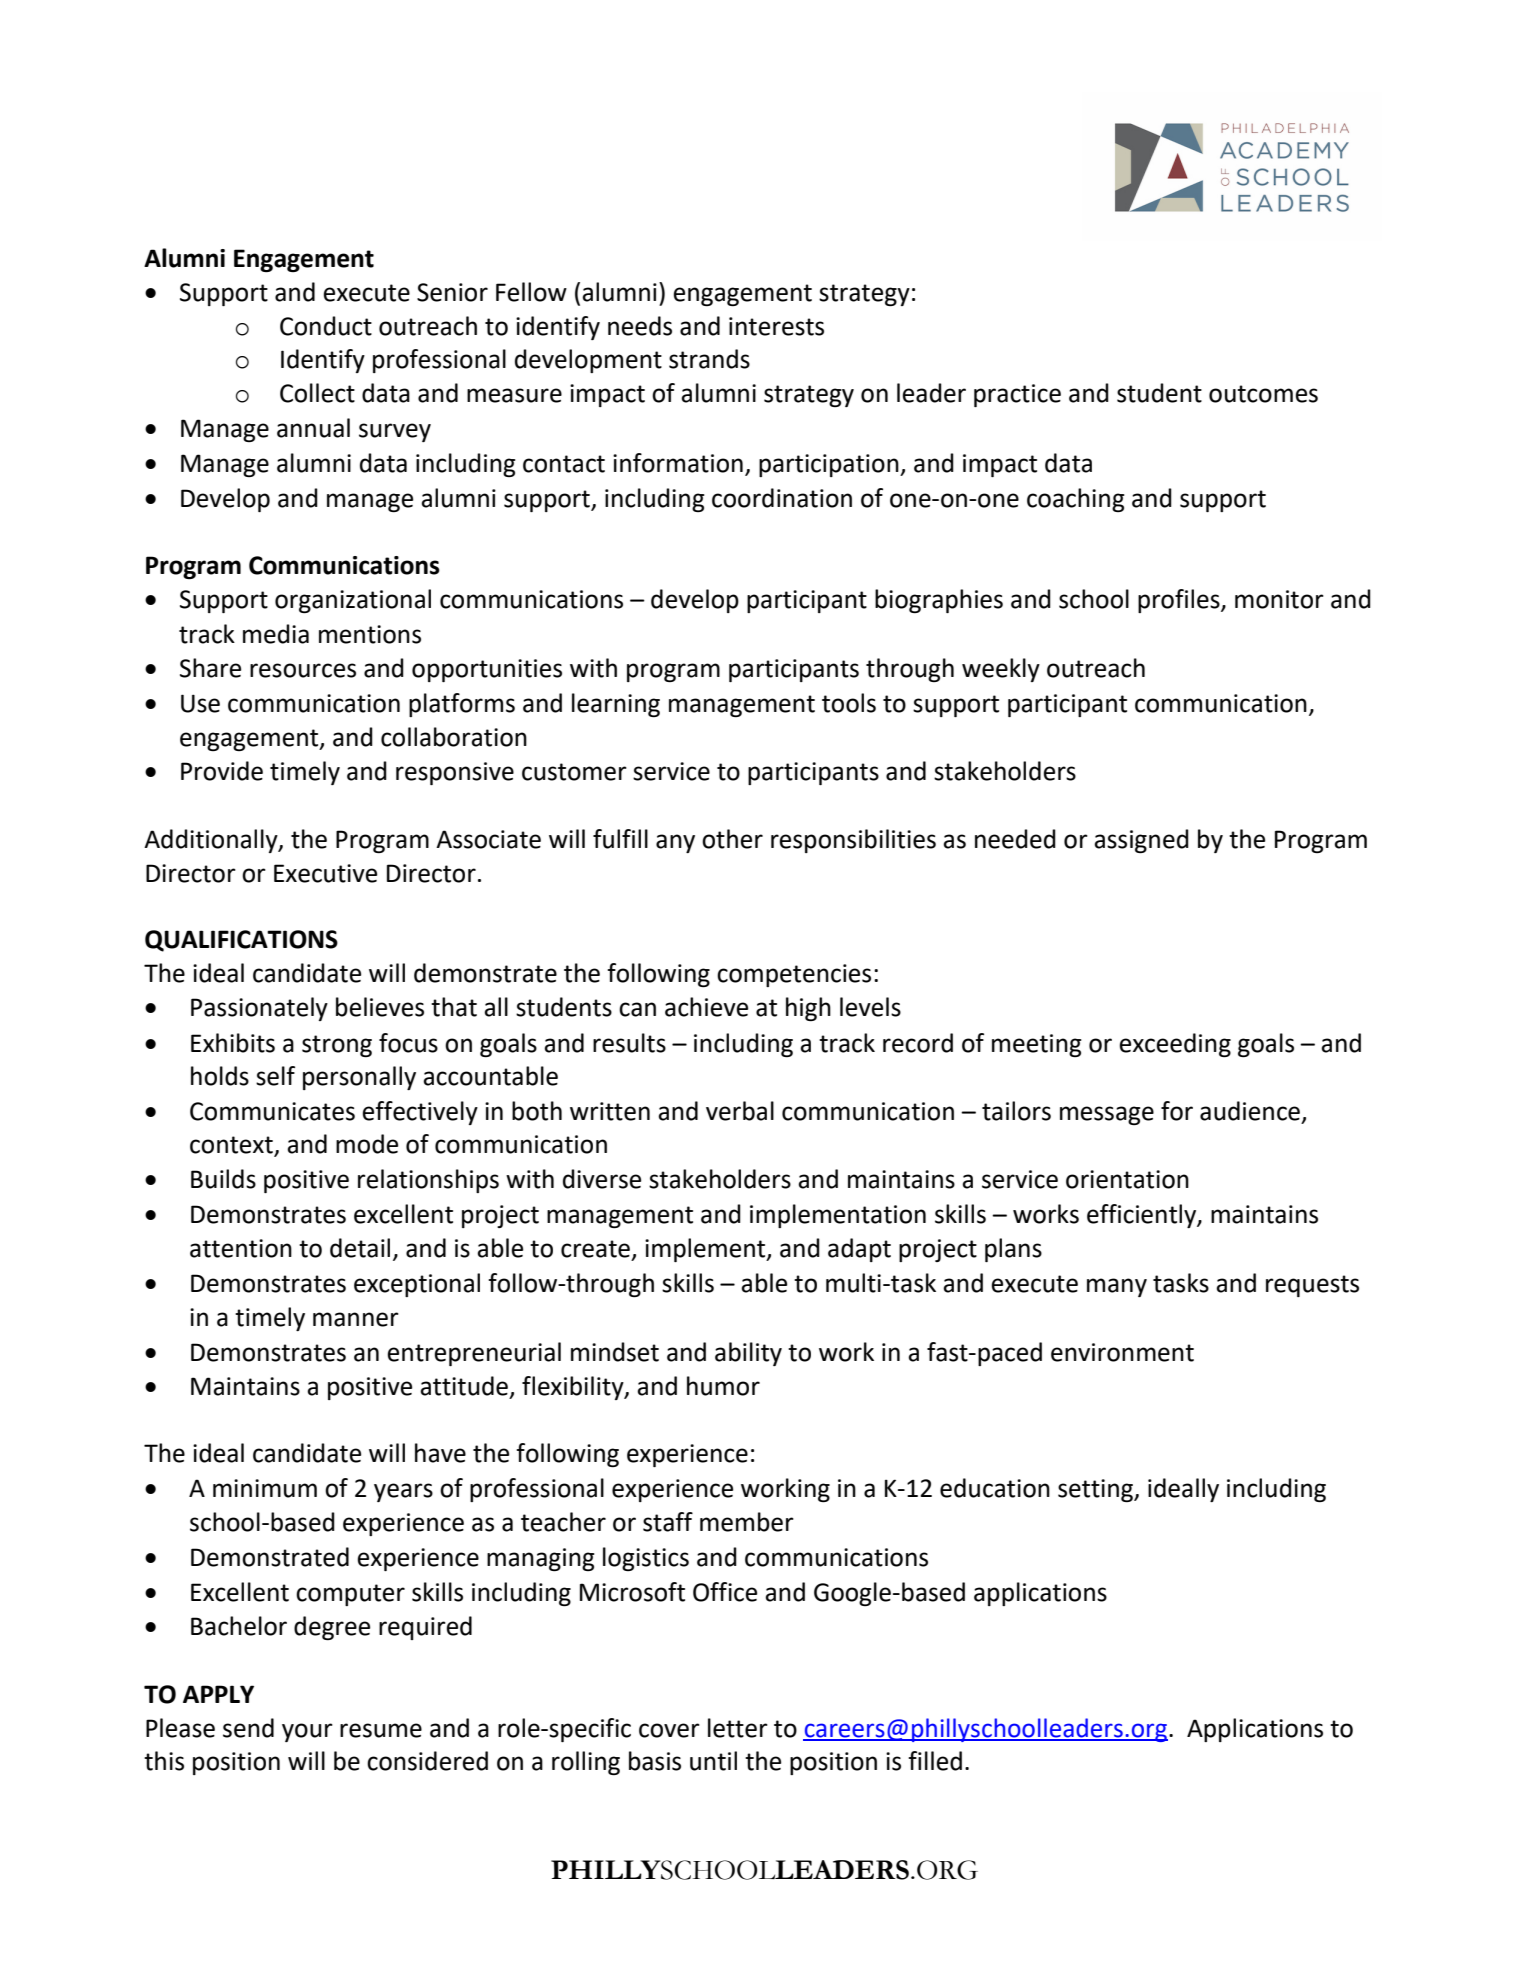 The width and height of the image is (1527, 1976). I want to click on outcomes, so click(1263, 394).
